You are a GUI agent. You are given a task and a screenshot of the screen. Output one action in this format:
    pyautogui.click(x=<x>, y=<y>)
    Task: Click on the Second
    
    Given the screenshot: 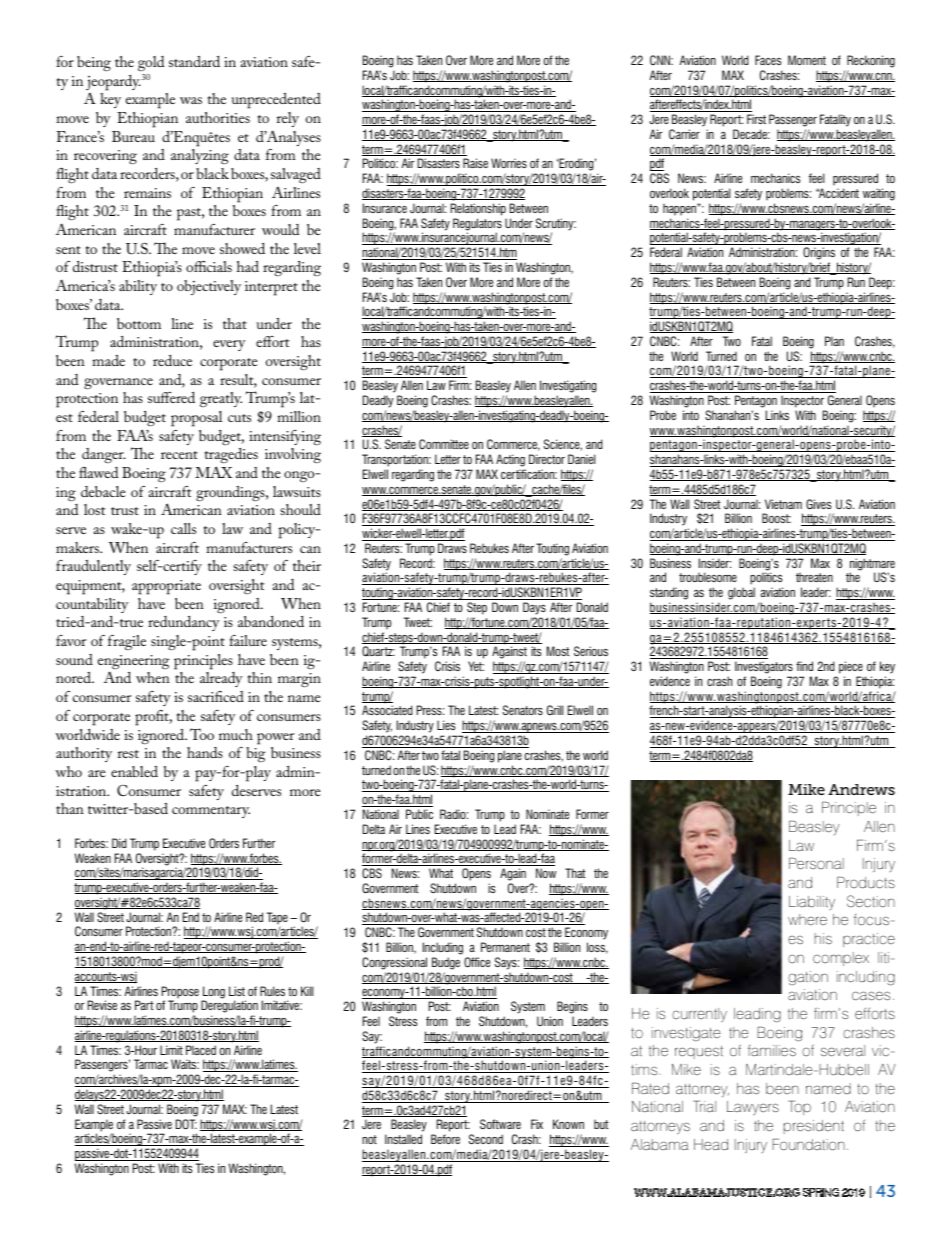 What is the action you would take?
    pyautogui.click(x=486, y=1139)
